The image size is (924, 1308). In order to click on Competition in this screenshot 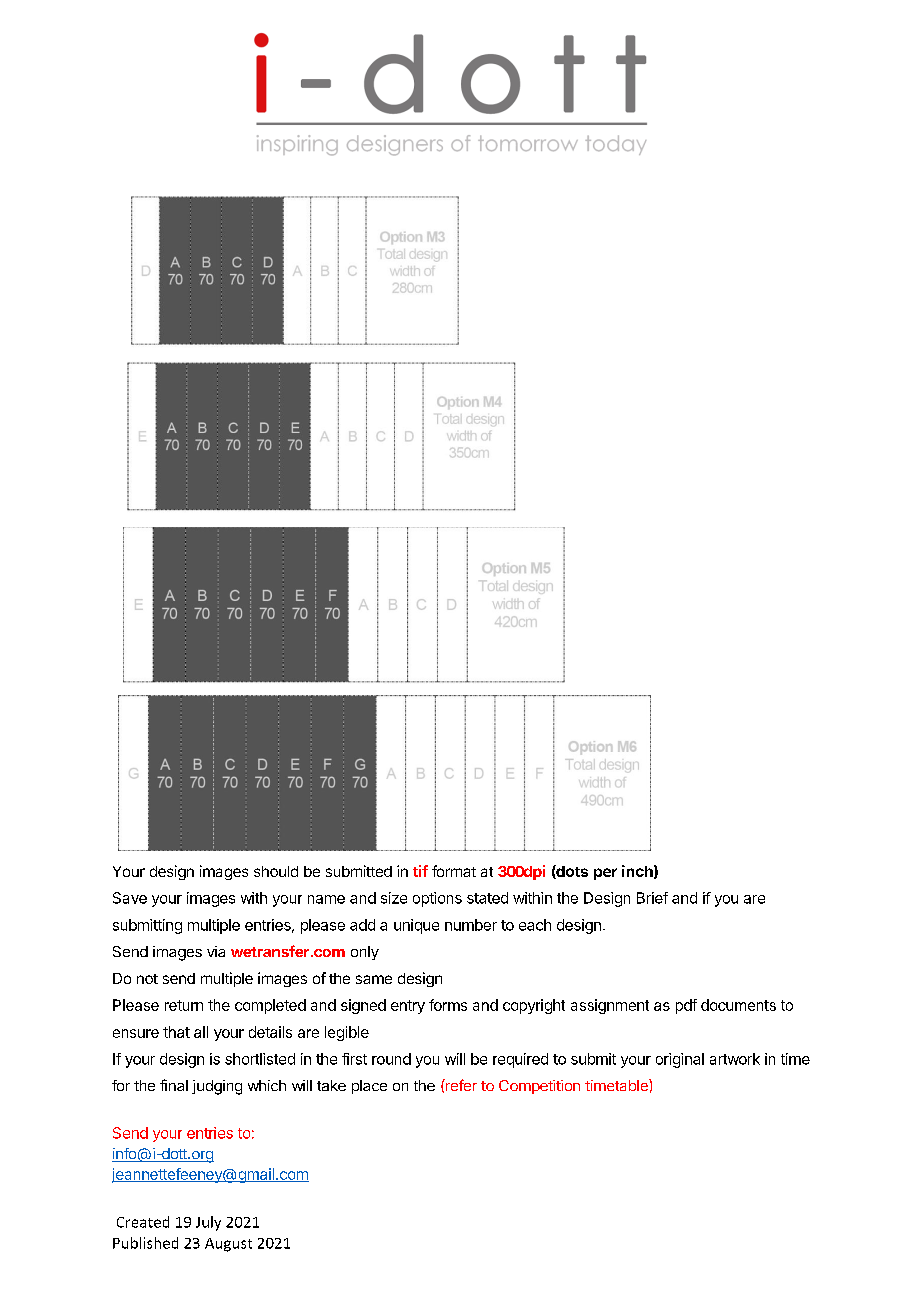, I will do `click(539, 1087)`.
